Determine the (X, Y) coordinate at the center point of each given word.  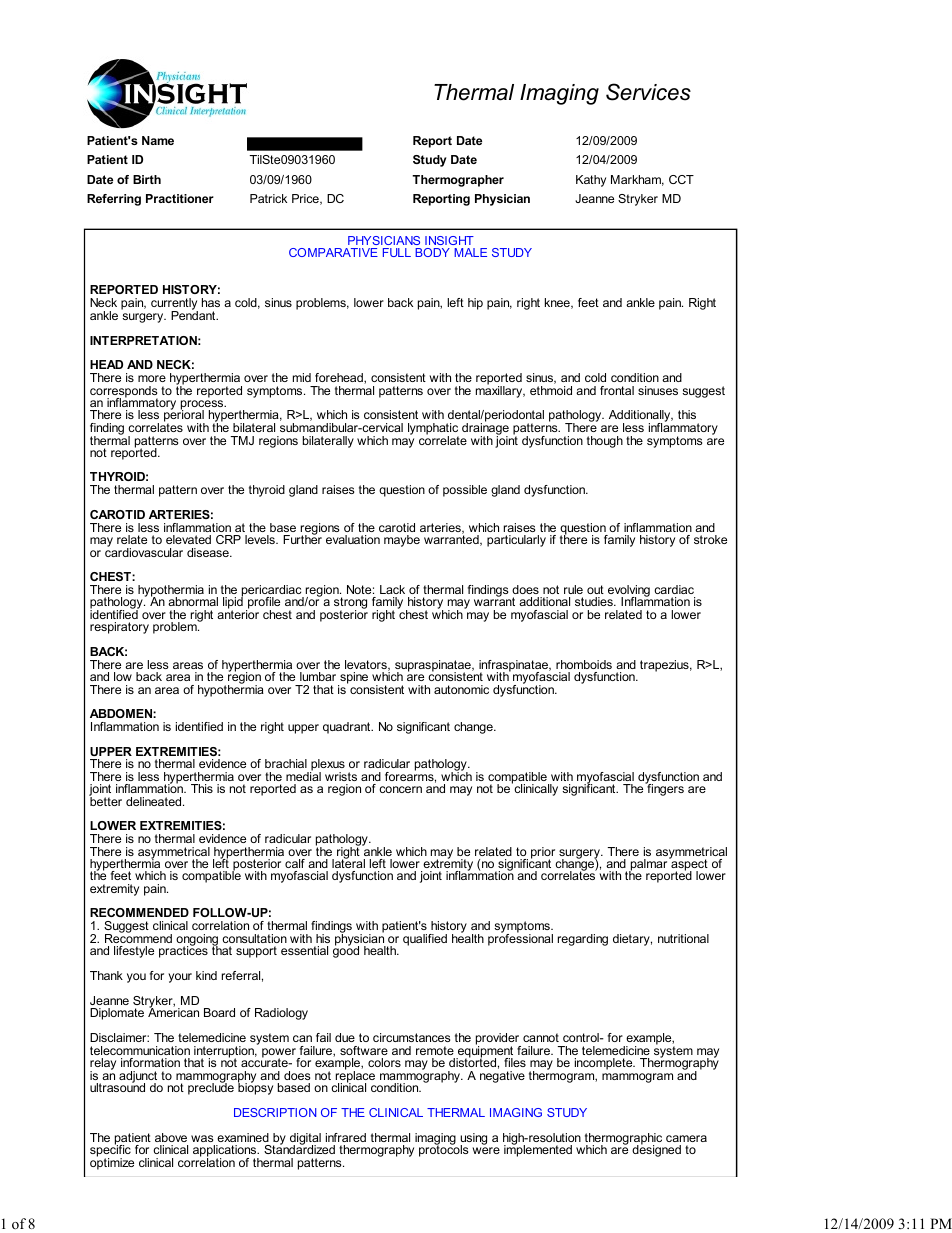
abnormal (193, 601)
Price (306, 199)
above (171, 1137)
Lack (392, 589)
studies (595, 601)
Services (648, 92)
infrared (346, 1137)
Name (158, 140)
